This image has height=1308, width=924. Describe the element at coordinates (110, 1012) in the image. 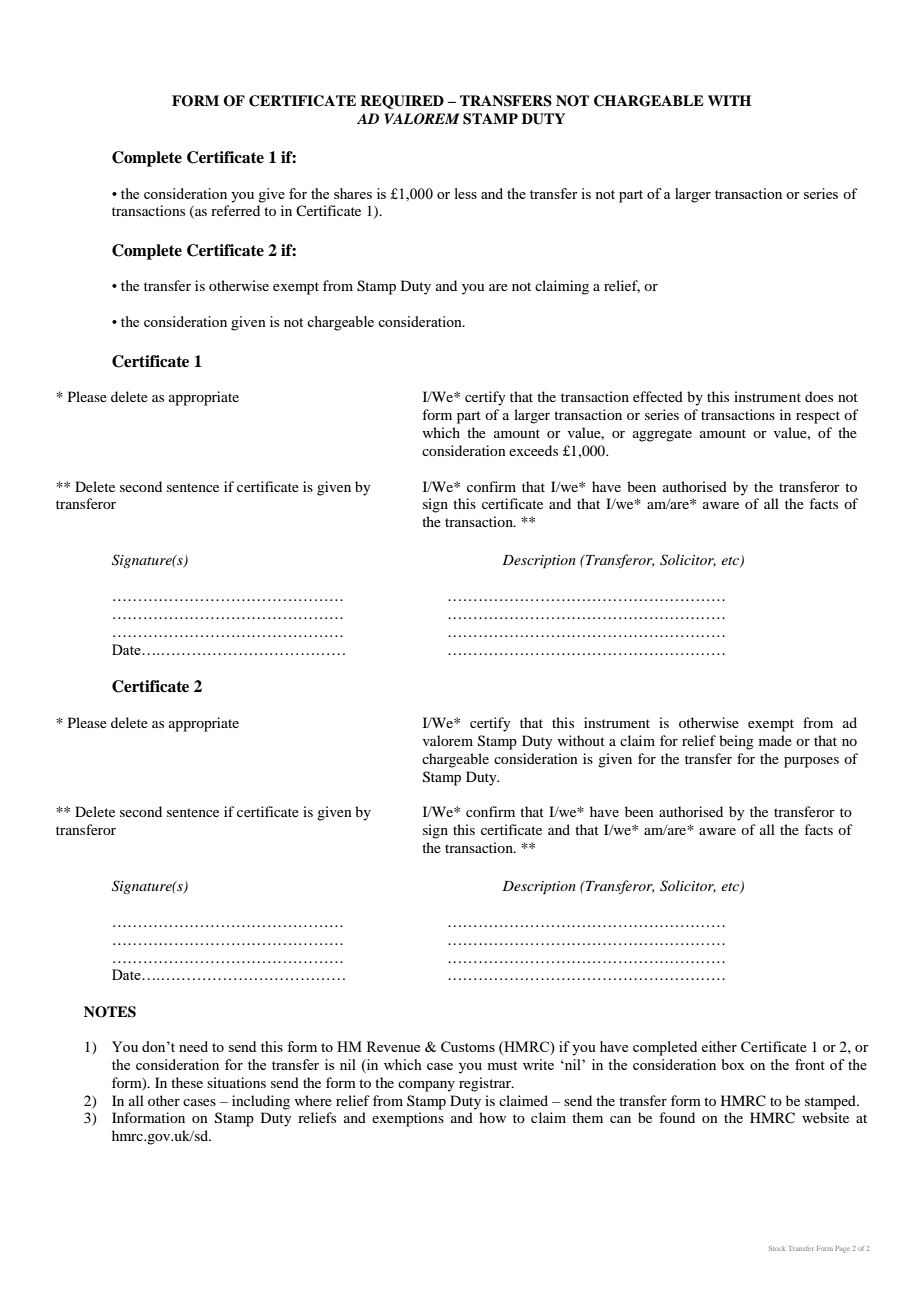

I see `NOTES` at that location.
